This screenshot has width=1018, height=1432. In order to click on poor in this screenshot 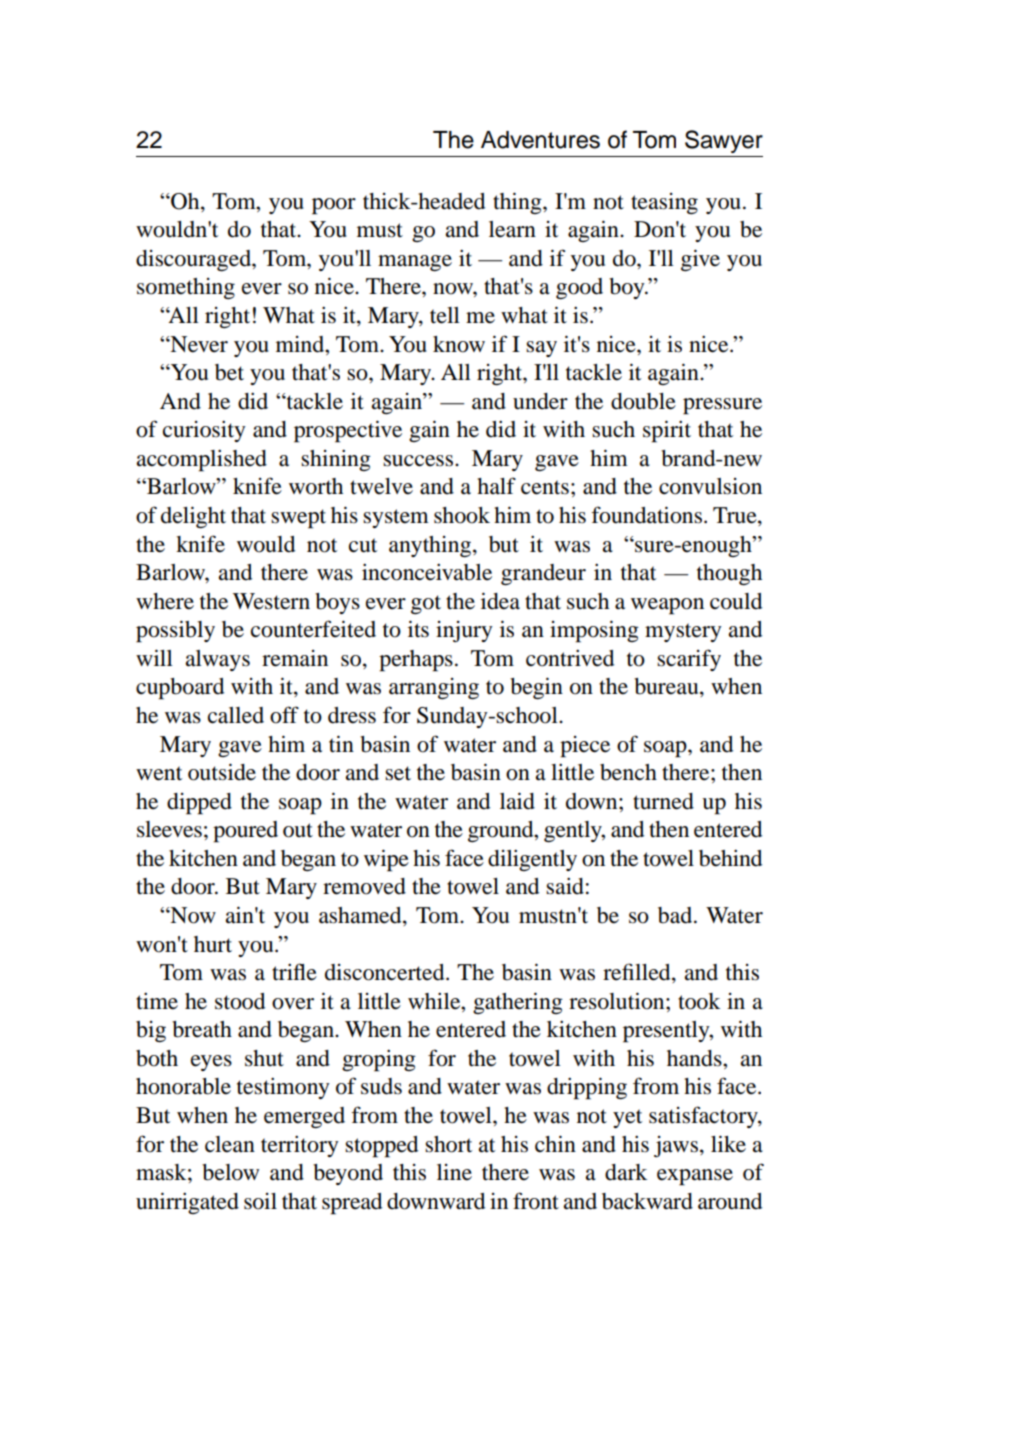, I will do `click(334, 206)`.
